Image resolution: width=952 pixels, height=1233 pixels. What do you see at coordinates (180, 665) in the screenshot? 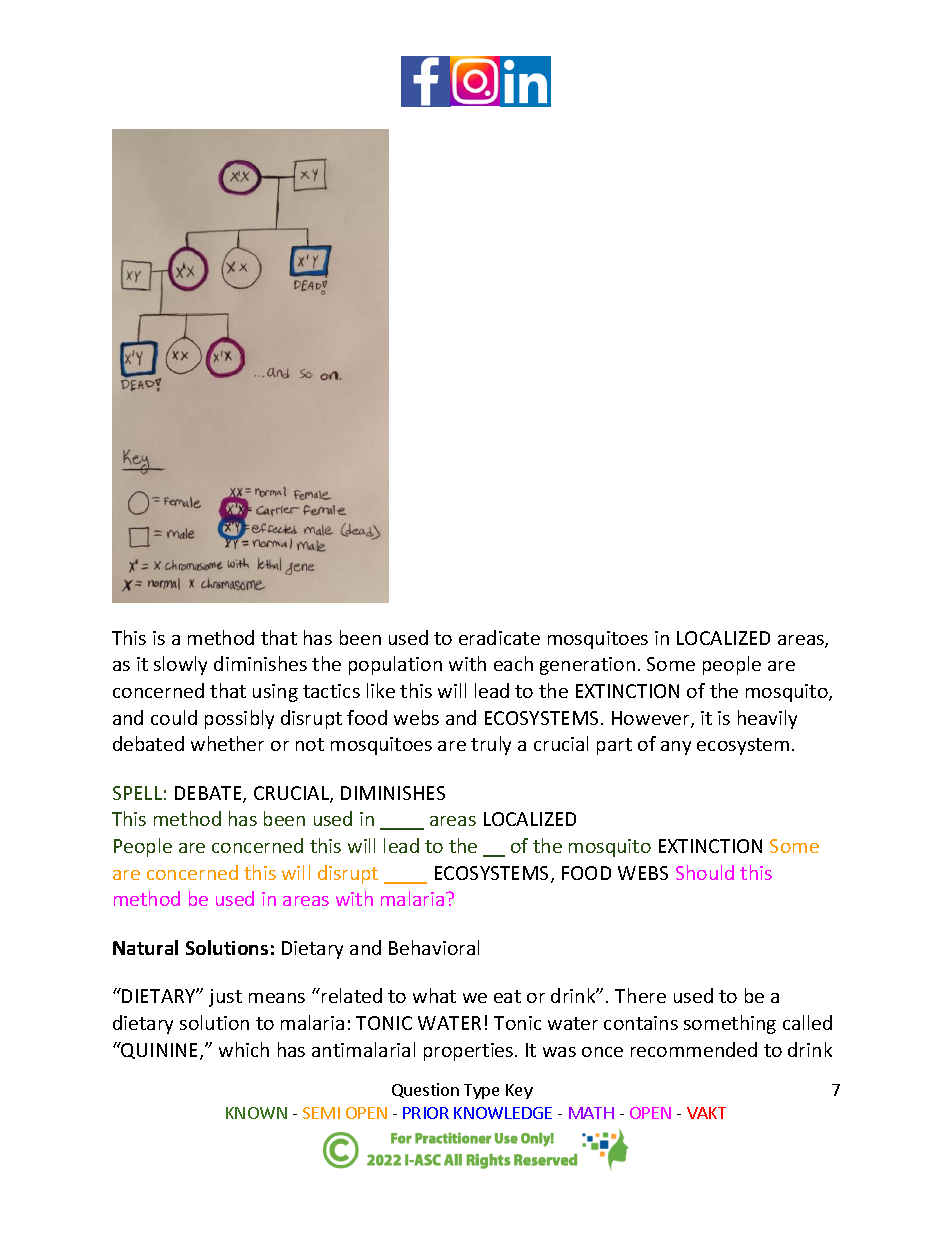
I see `slowly` at bounding box center [180, 665].
